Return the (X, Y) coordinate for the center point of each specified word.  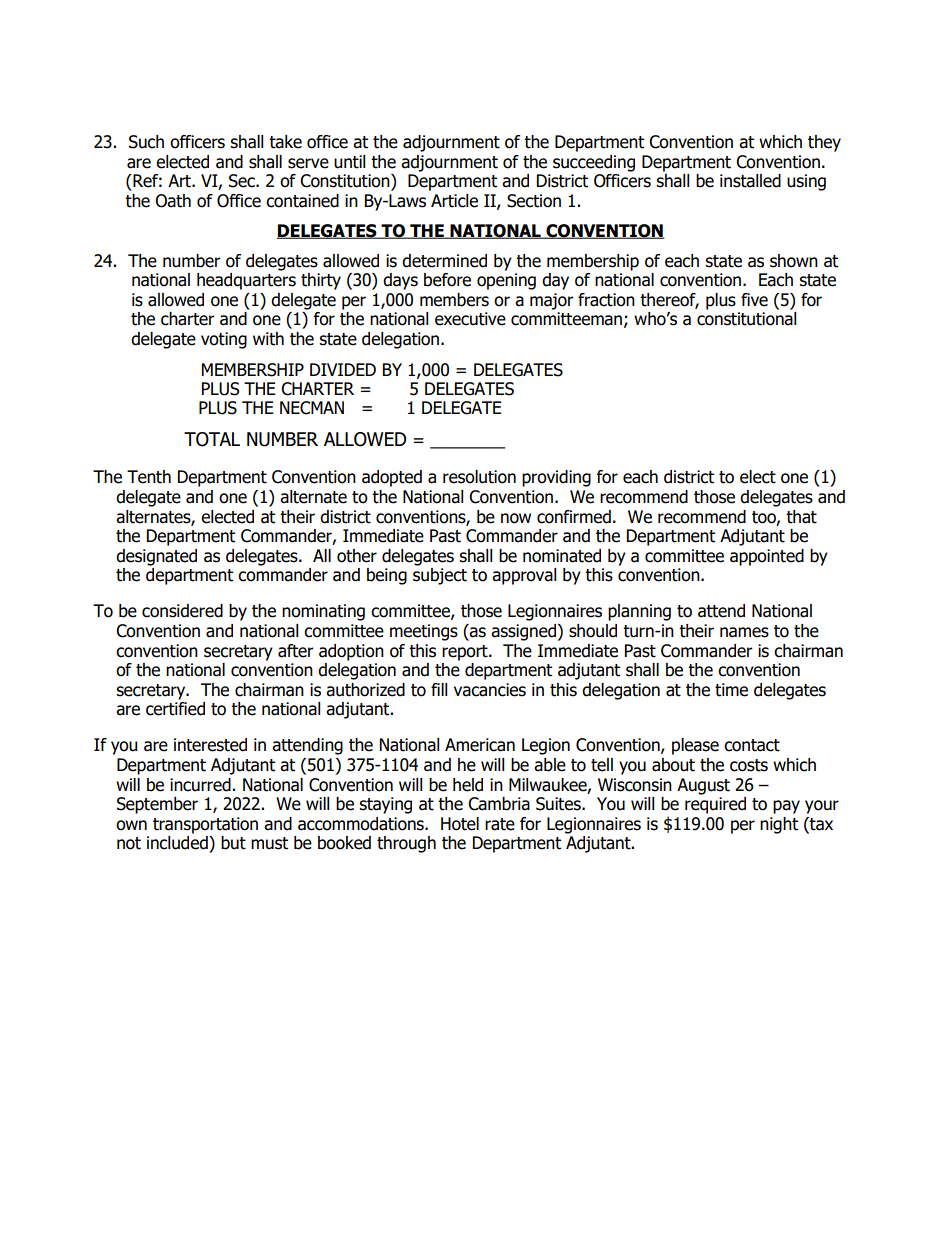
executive (470, 319)
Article (454, 201)
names (744, 632)
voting (224, 340)
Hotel (460, 824)
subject (440, 576)
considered (182, 611)
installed (750, 181)
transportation (205, 825)
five (754, 300)
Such (146, 142)
